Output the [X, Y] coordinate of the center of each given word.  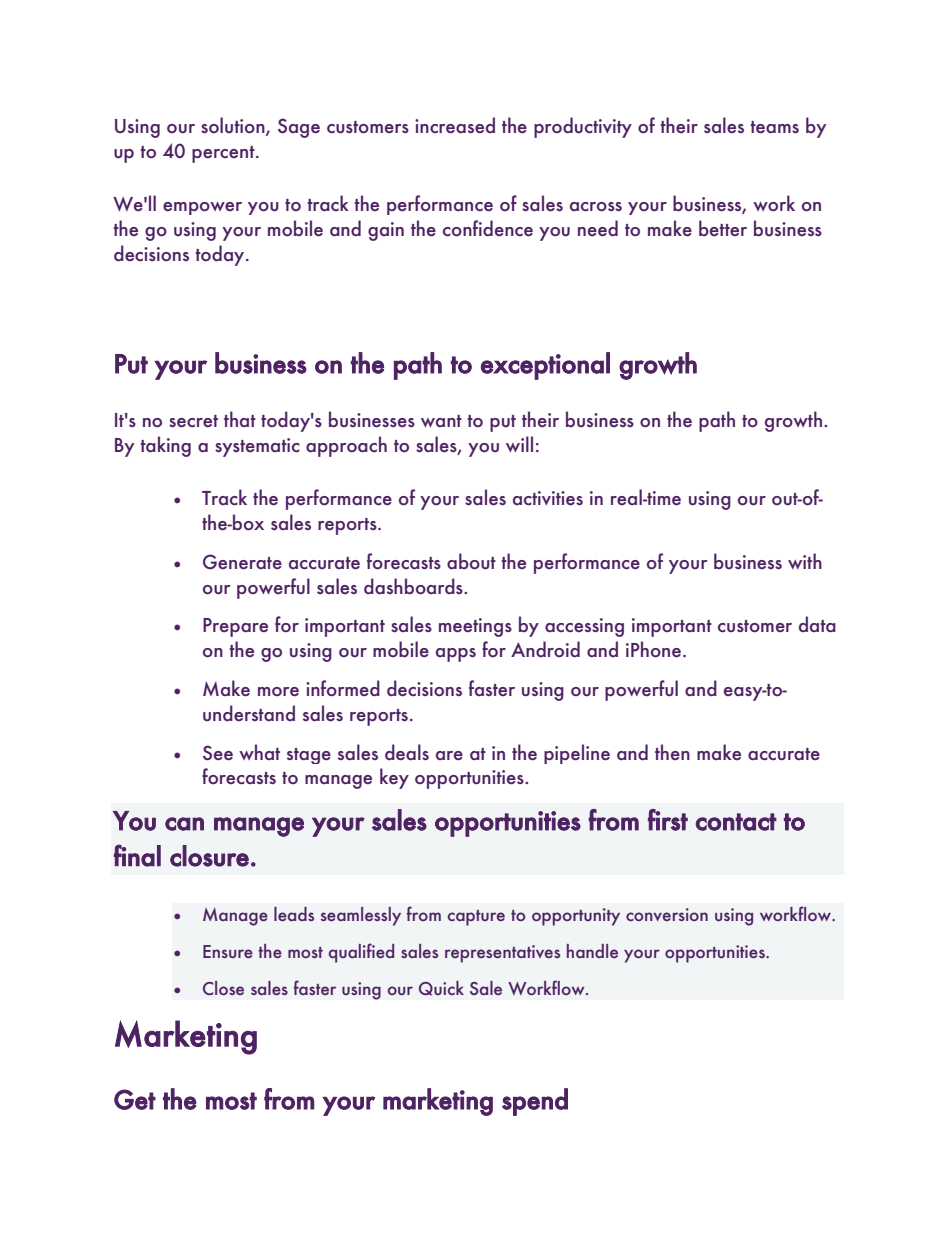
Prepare [235, 627]
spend [535, 1102]
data [817, 624]
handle [592, 951]
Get [135, 1099]
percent [224, 154]
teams [774, 127]
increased [455, 125]
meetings [475, 627]
